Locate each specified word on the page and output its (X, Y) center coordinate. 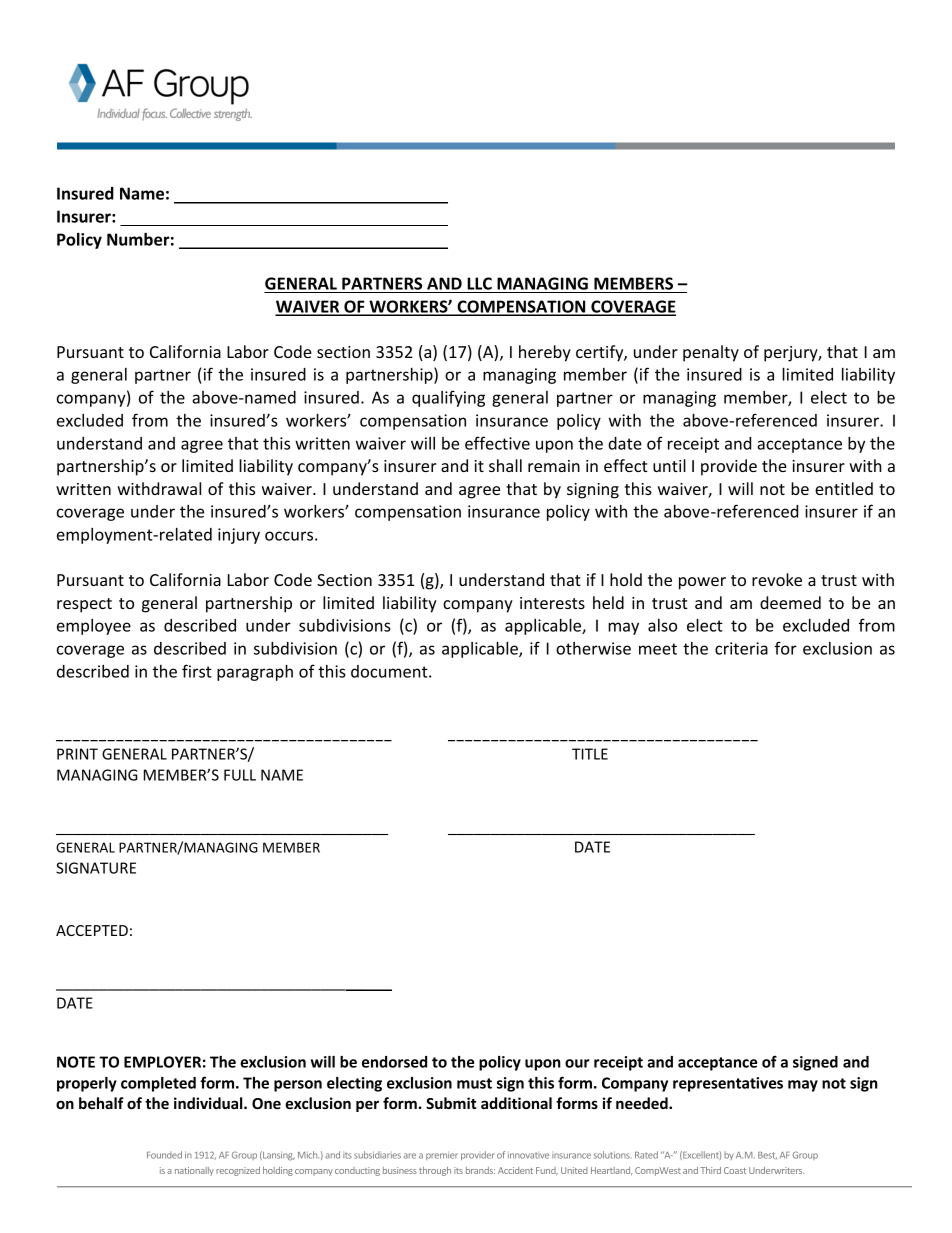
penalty (711, 353)
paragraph (255, 672)
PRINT (77, 754)
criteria (741, 648)
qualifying (448, 398)
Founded (164, 1155)
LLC (479, 283)
